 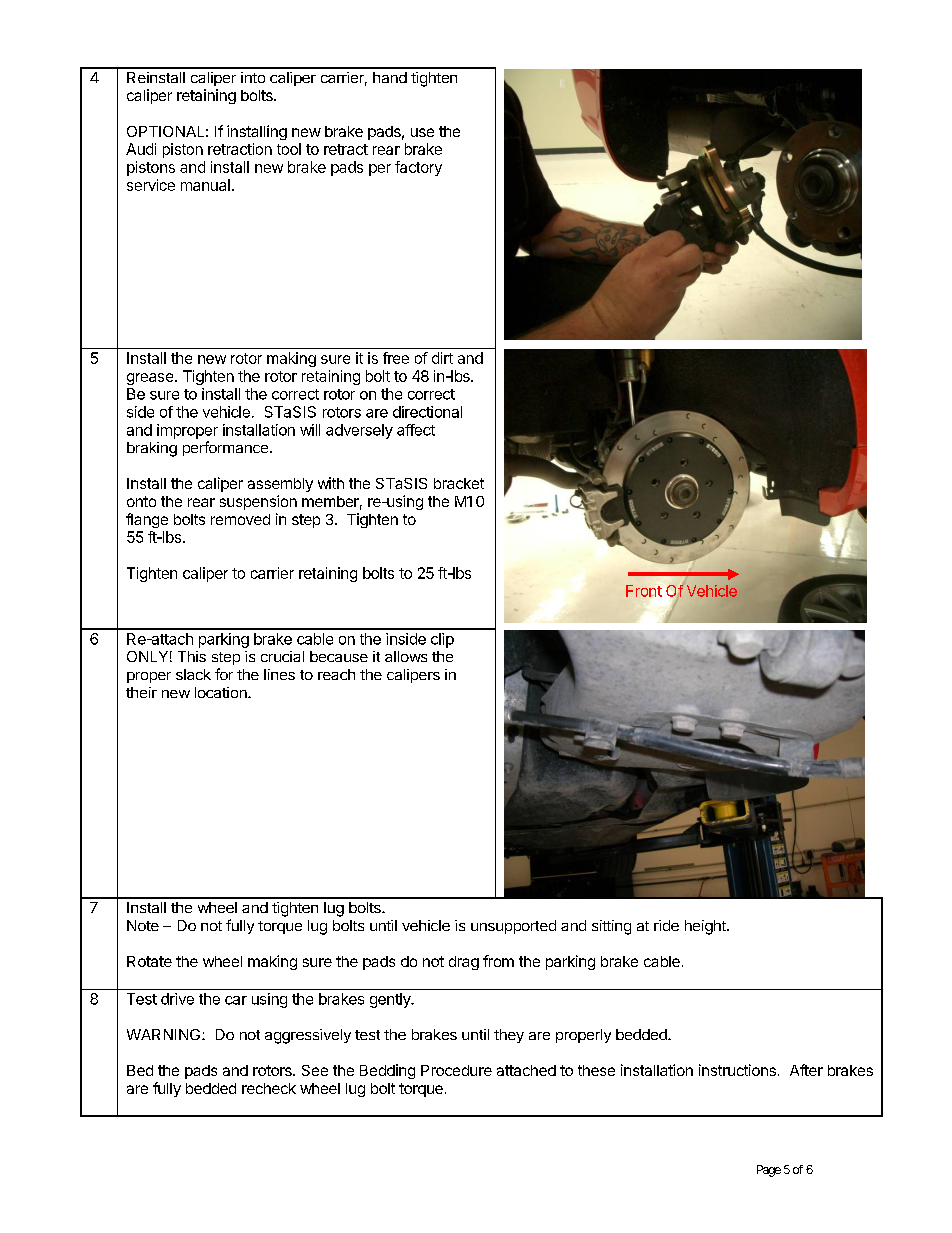 I want to click on dirt, so click(x=442, y=358).
